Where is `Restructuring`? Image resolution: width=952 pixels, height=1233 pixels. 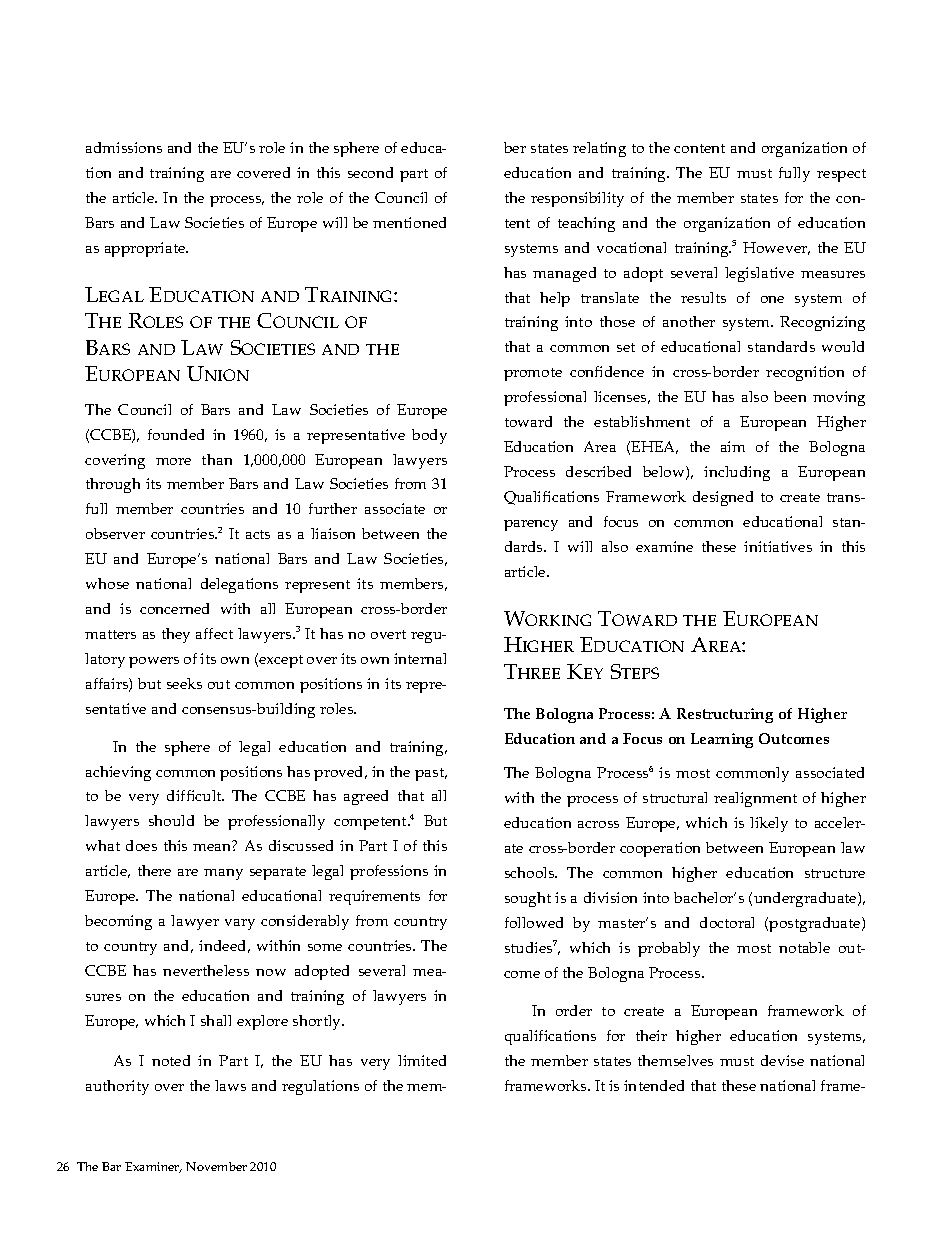
Restructuring is located at coordinates (725, 715).
